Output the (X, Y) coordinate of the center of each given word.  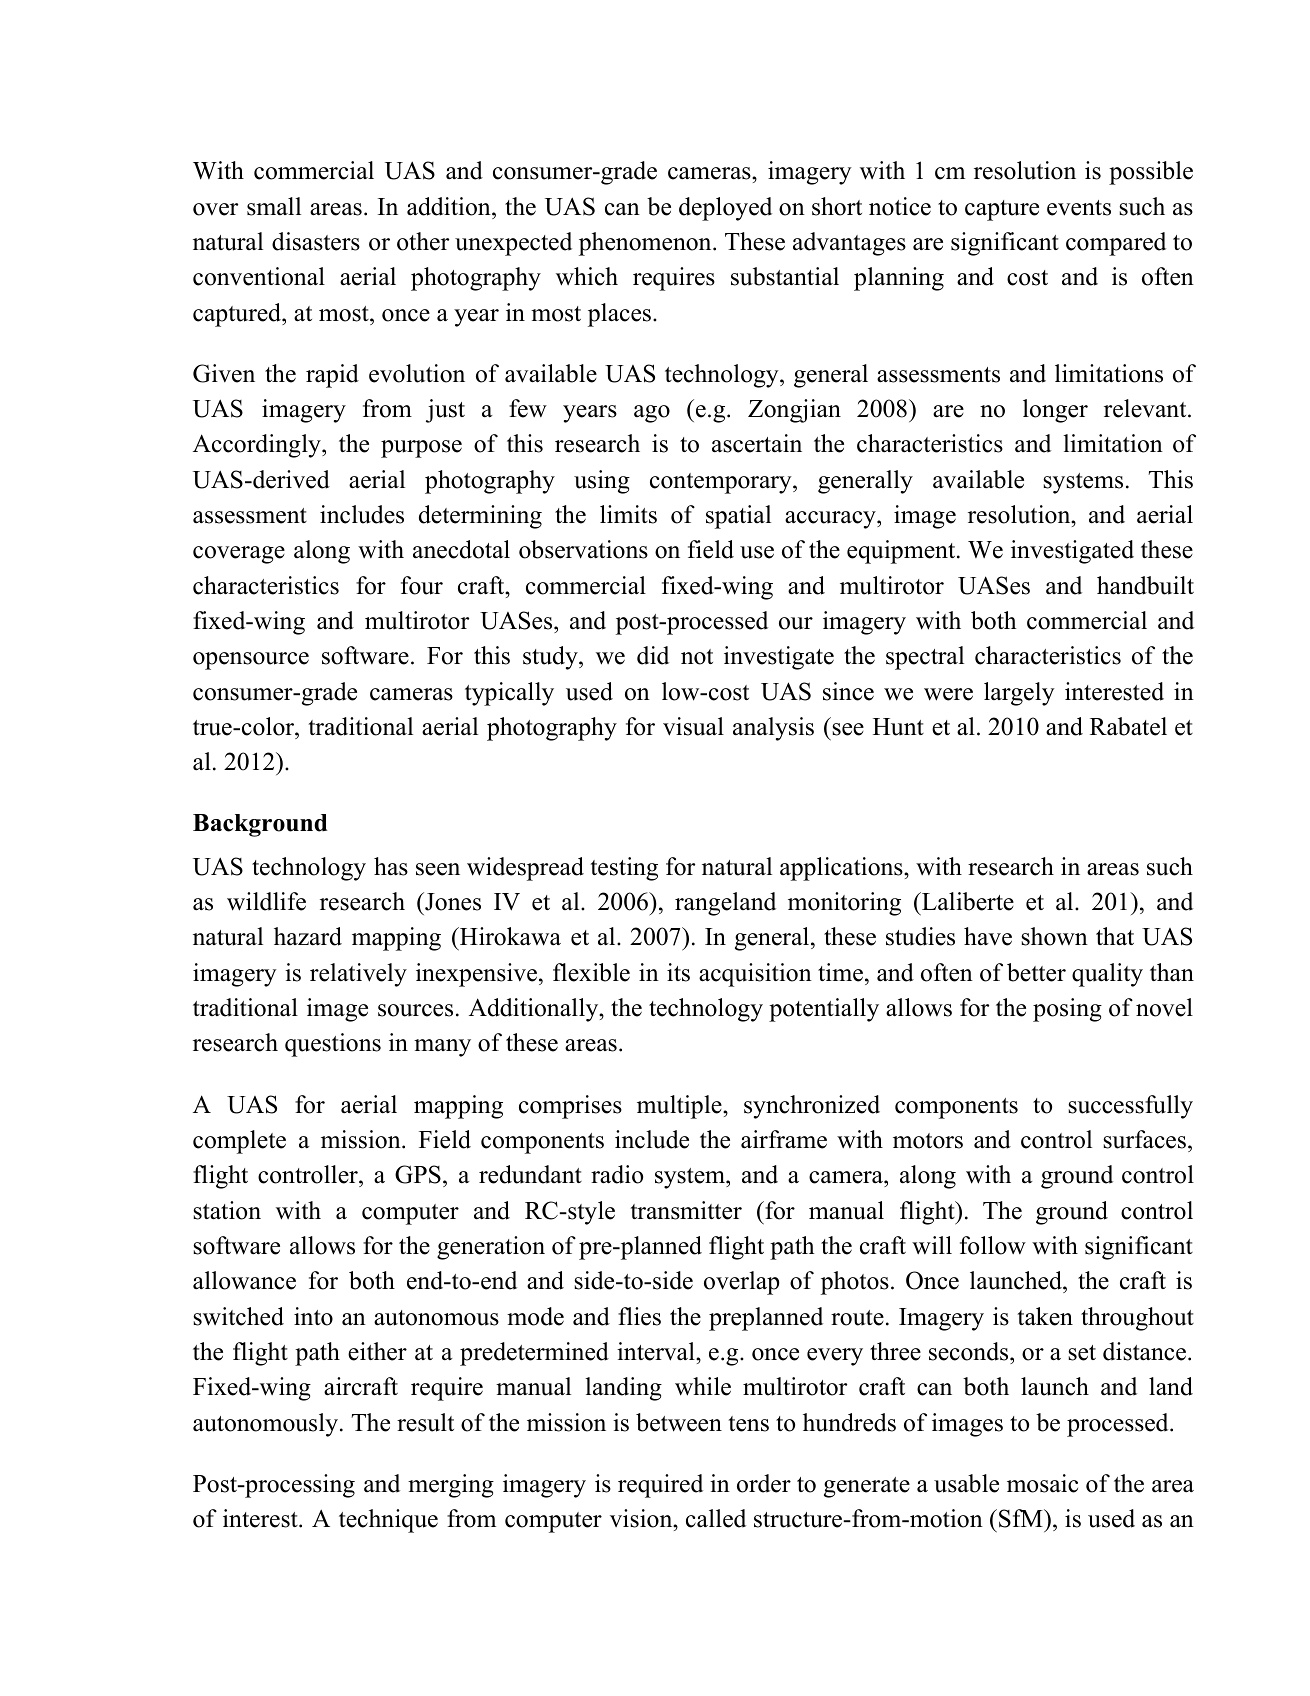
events (1079, 208)
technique (388, 1521)
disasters (316, 241)
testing (624, 869)
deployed (725, 209)
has (391, 866)
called (716, 1518)
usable (966, 1483)
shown (1054, 936)
